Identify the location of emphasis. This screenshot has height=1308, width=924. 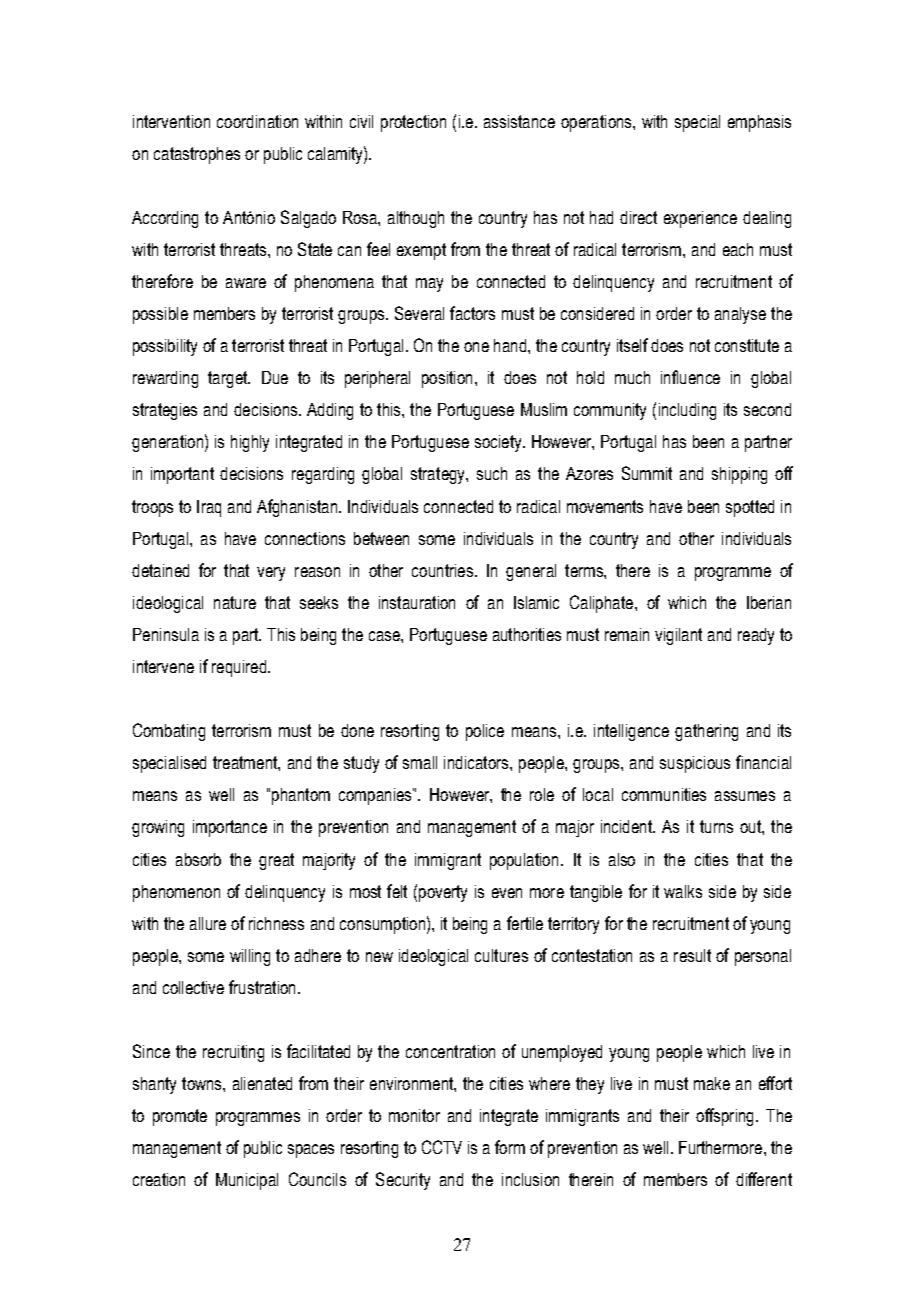
(759, 123).
